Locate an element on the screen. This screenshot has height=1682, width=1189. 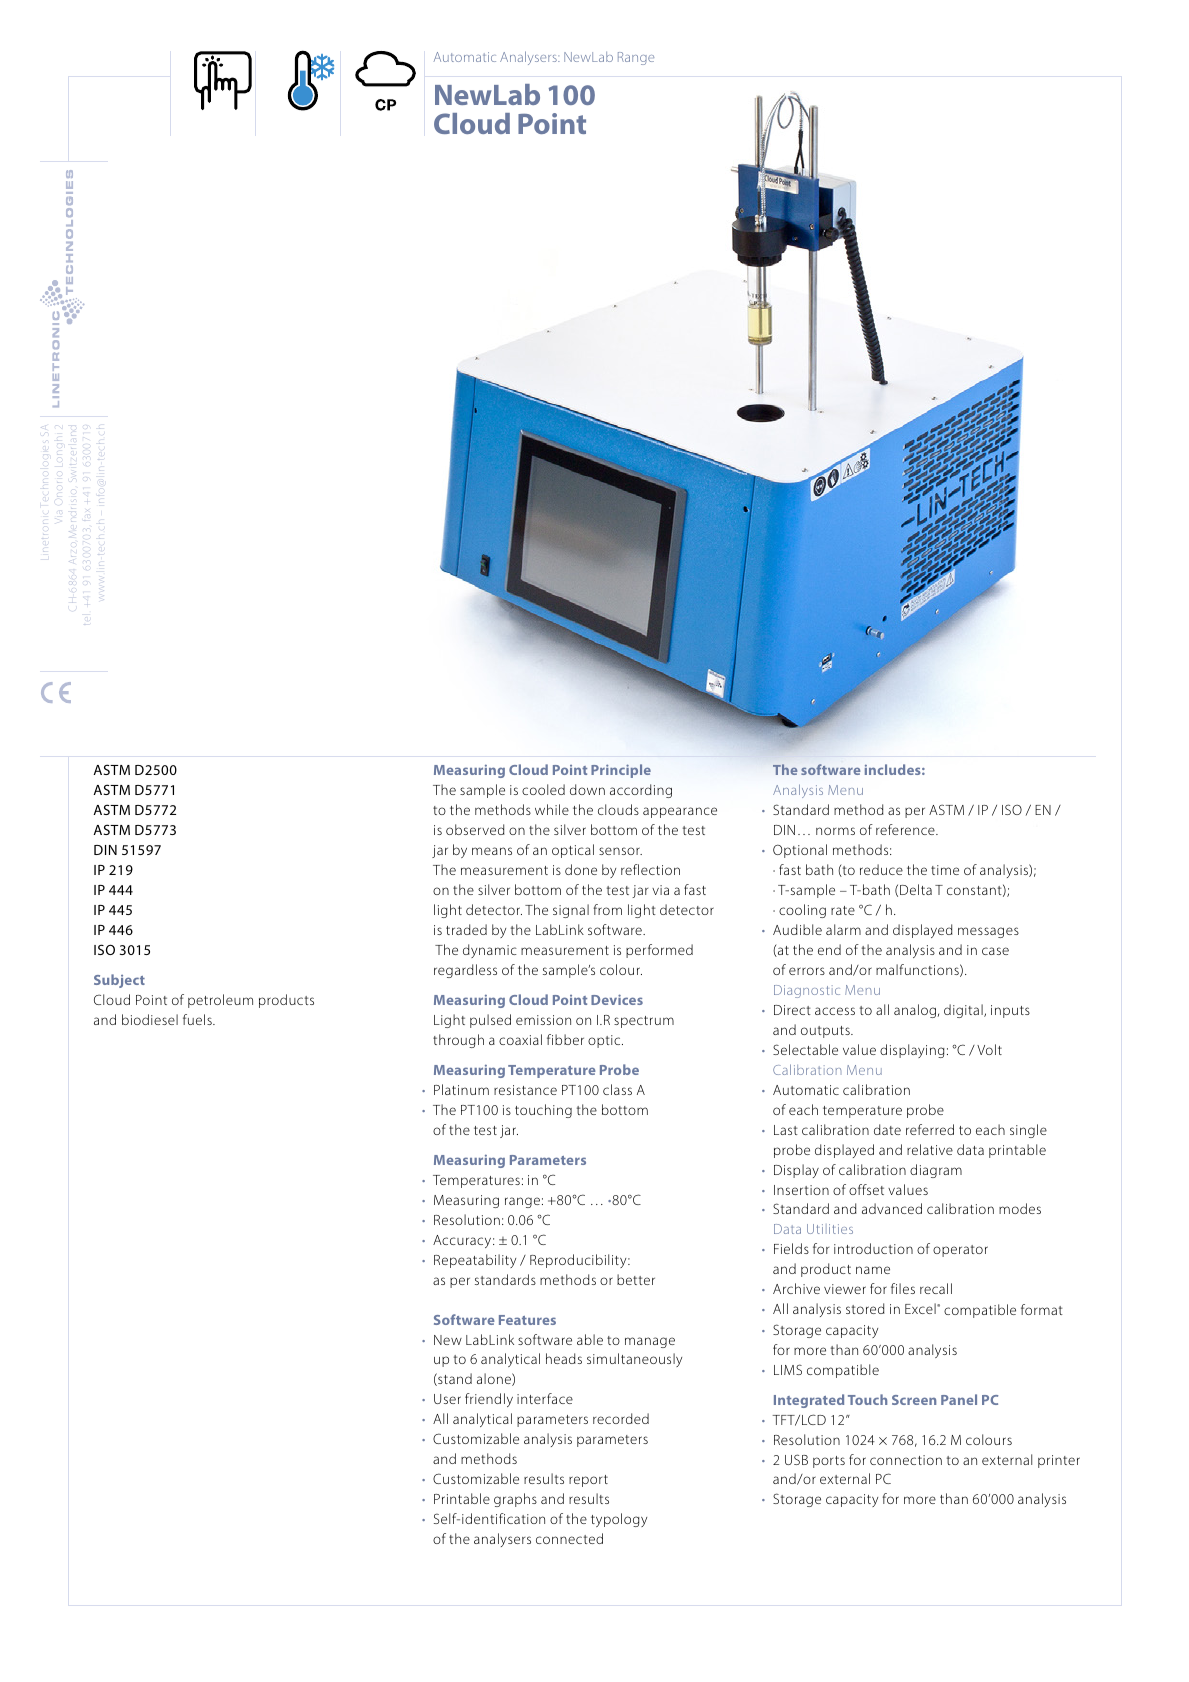
graphs is located at coordinates (515, 1500).
